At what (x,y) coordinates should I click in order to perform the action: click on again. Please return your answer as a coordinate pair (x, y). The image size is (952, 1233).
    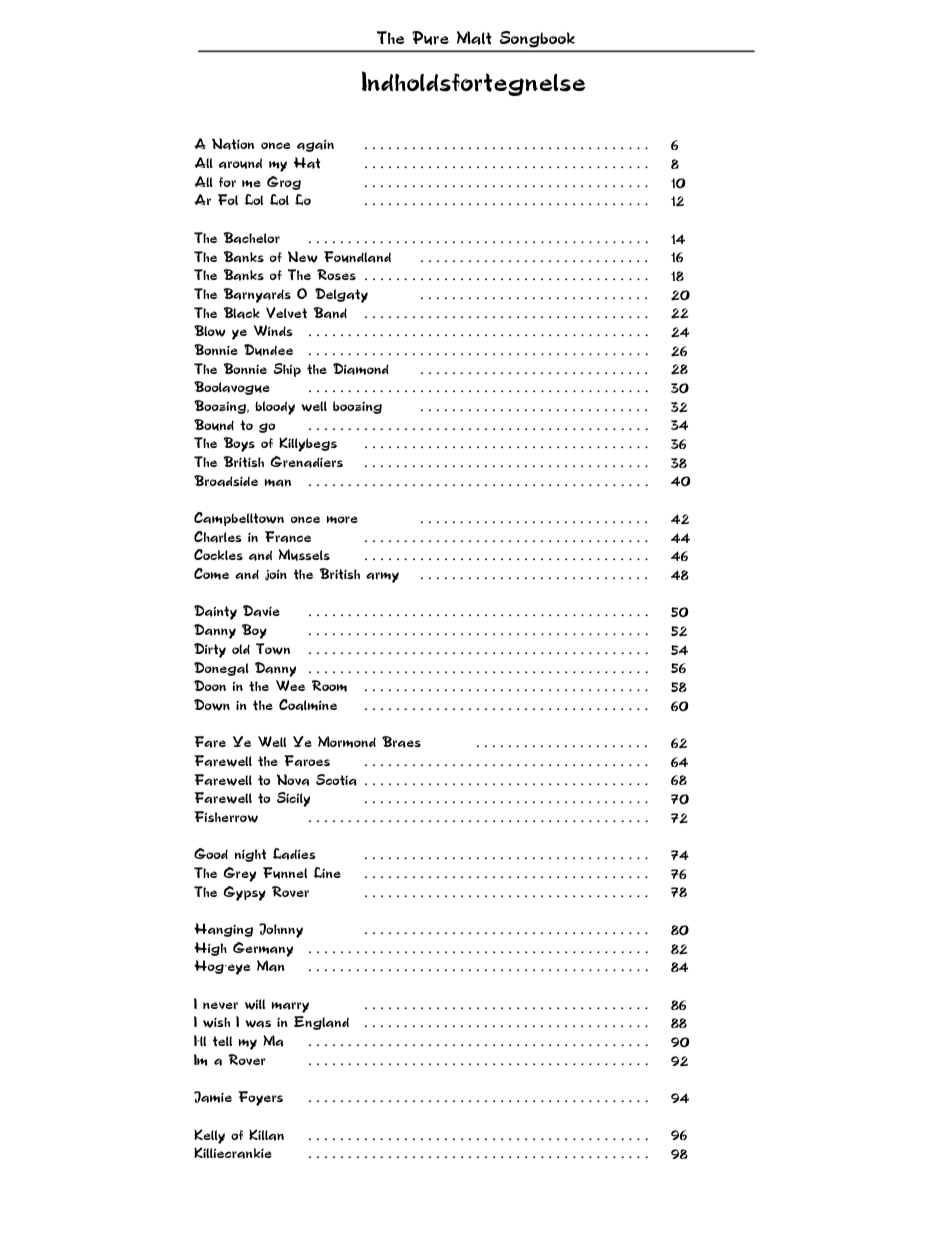
    Looking at the image, I should click on (315, 145).
